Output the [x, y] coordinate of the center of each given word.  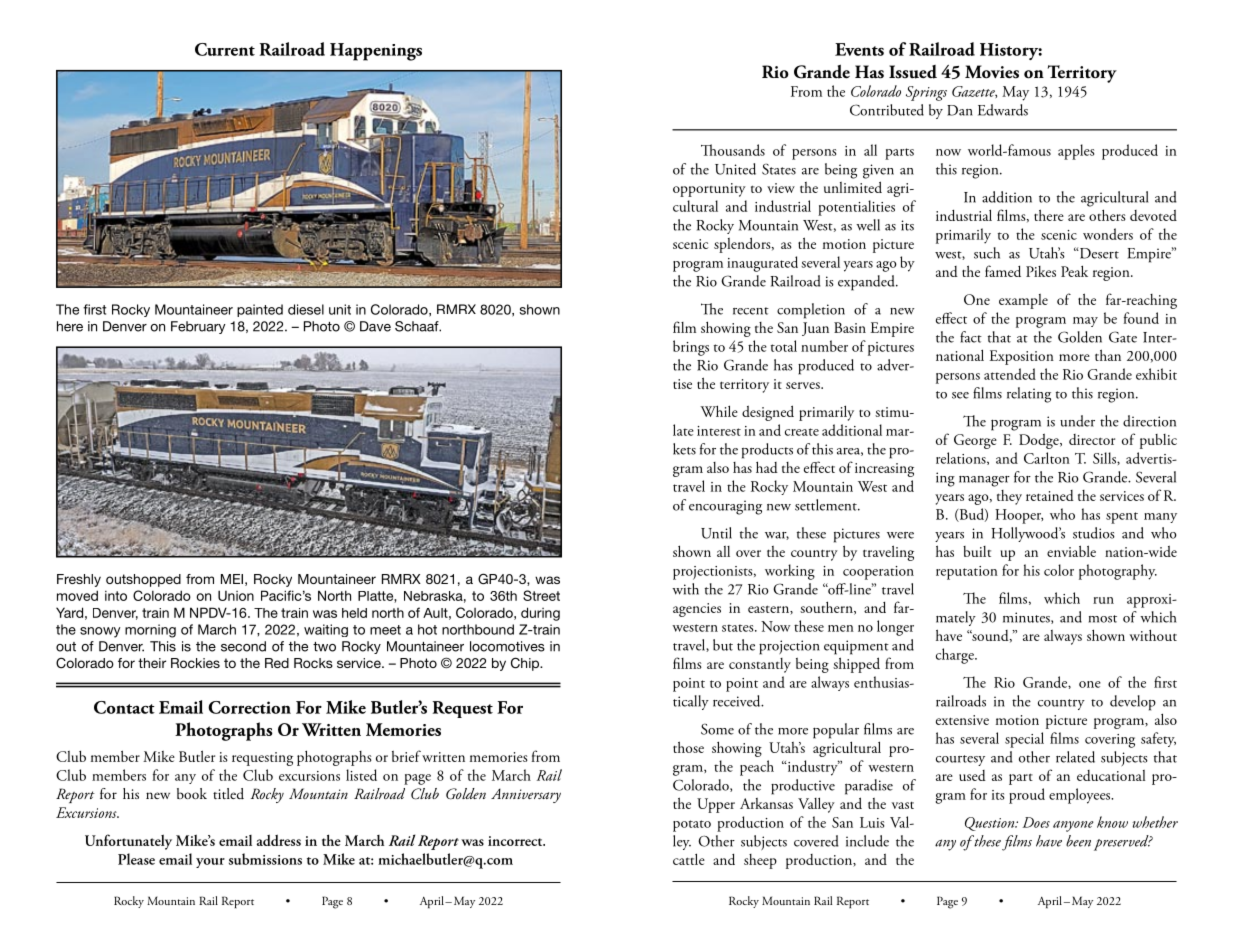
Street [541, 595]
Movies [992, 72]
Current [225, 49]
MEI [232, 579]
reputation [967, 573]
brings [691, 348]
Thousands [733, 150]
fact [971, 337]
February [198, 327]
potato [692, 826]
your [210, 863]
